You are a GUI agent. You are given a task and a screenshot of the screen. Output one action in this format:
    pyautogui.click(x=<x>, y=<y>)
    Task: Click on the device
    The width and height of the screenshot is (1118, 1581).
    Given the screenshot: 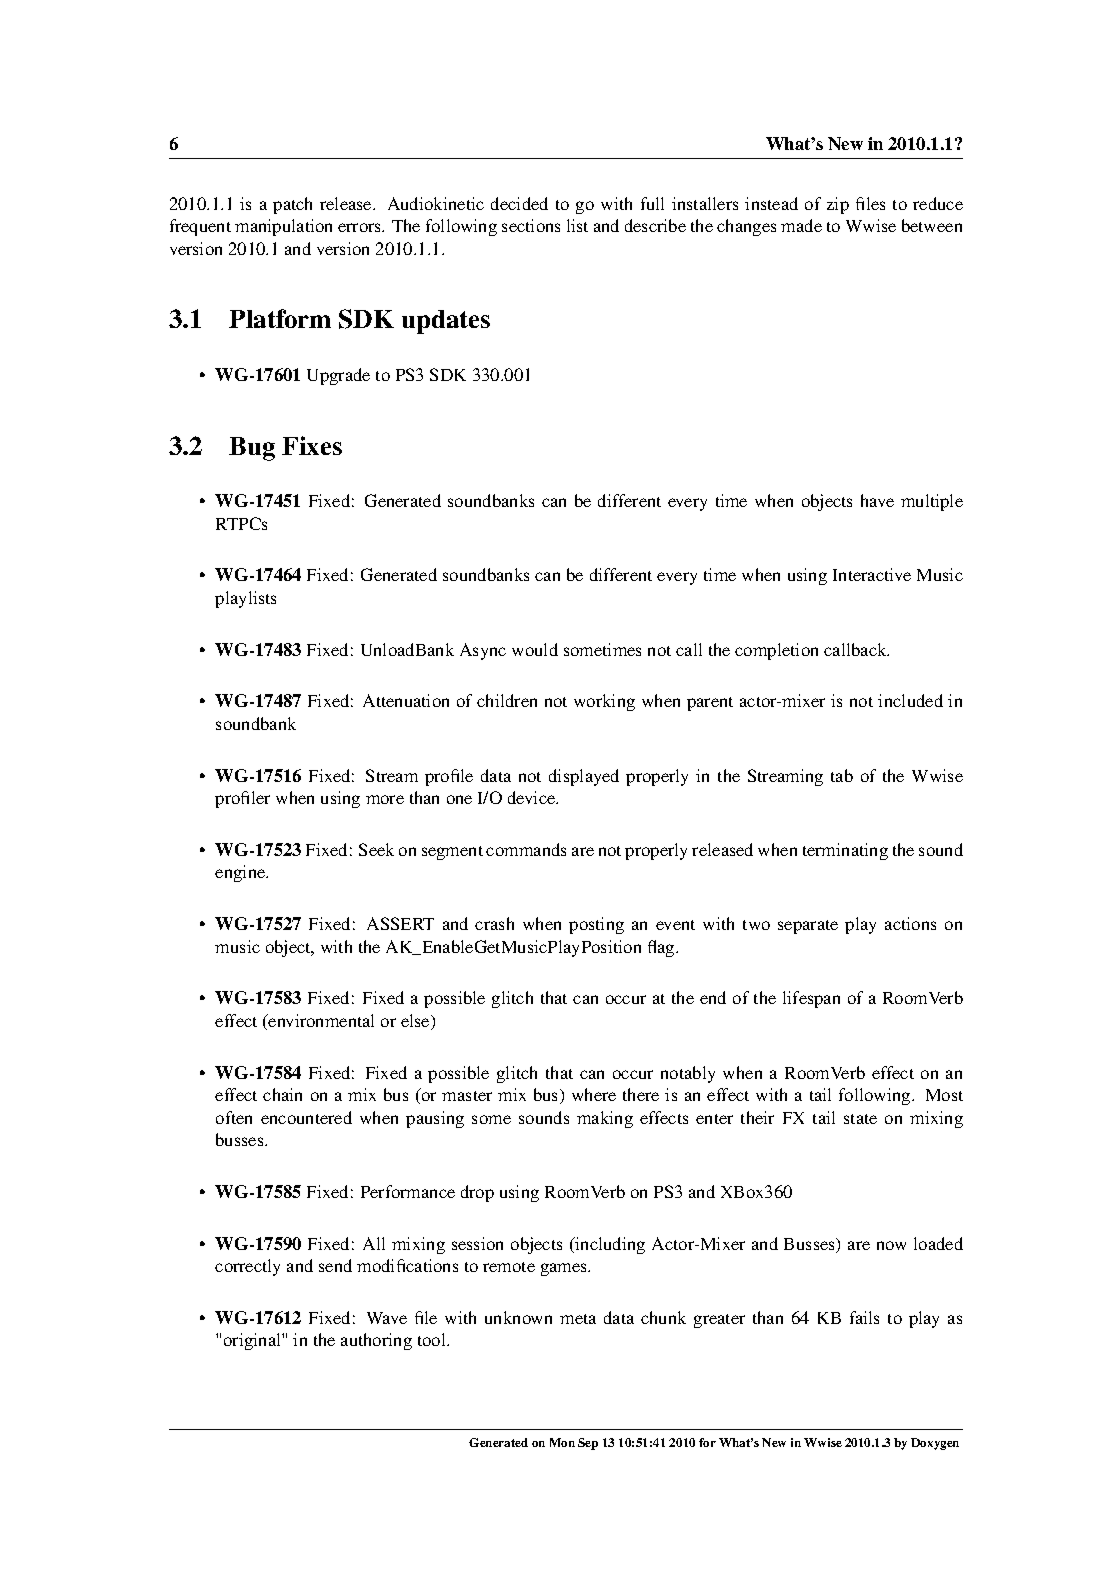 What is the action you would take?
    pyautogui.click(x=533, y=797)
